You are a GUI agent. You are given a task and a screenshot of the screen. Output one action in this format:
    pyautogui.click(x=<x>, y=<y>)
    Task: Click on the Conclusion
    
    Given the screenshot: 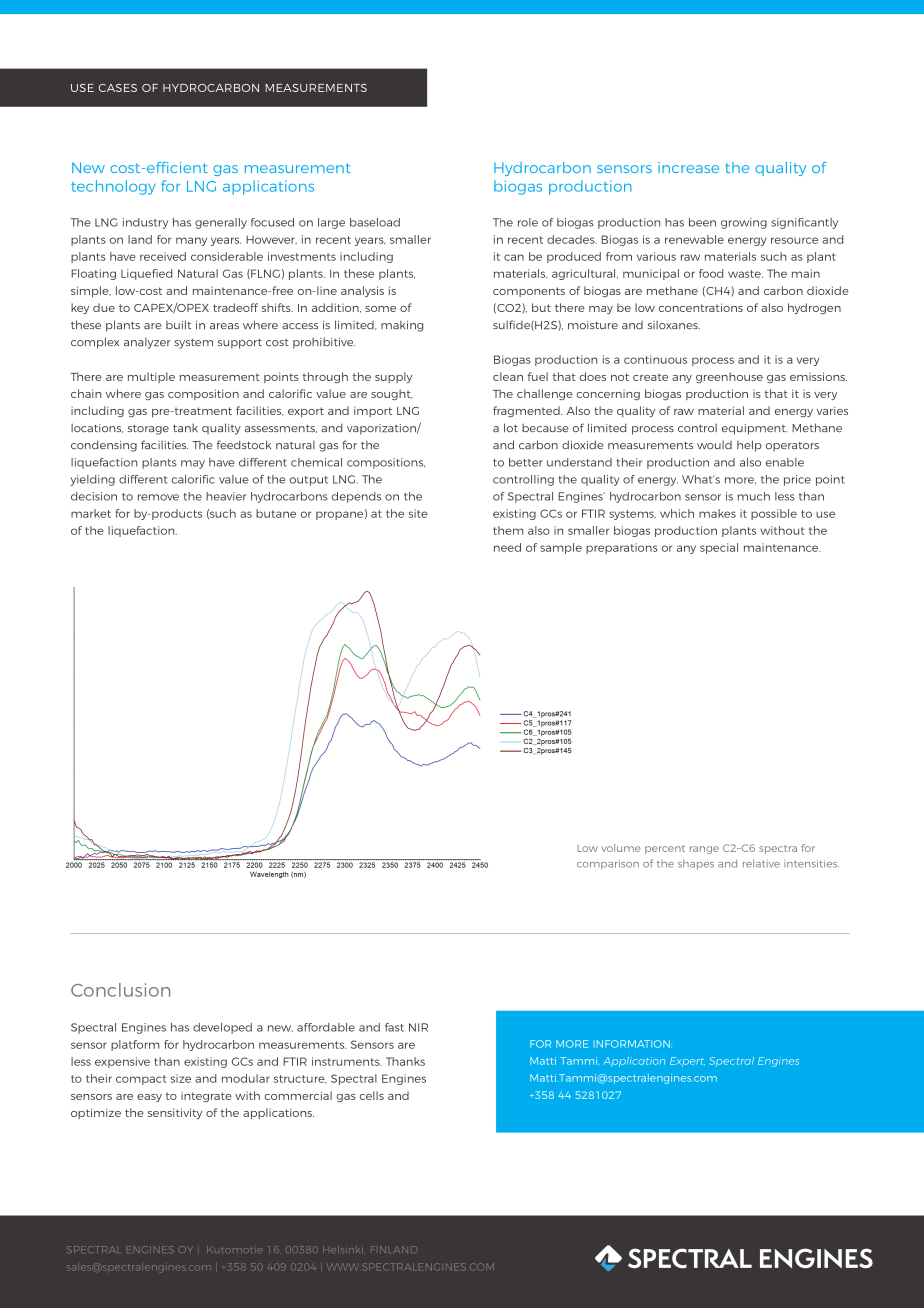 What is the action you would take?
    pyautogui.click(x=120, y=990)
